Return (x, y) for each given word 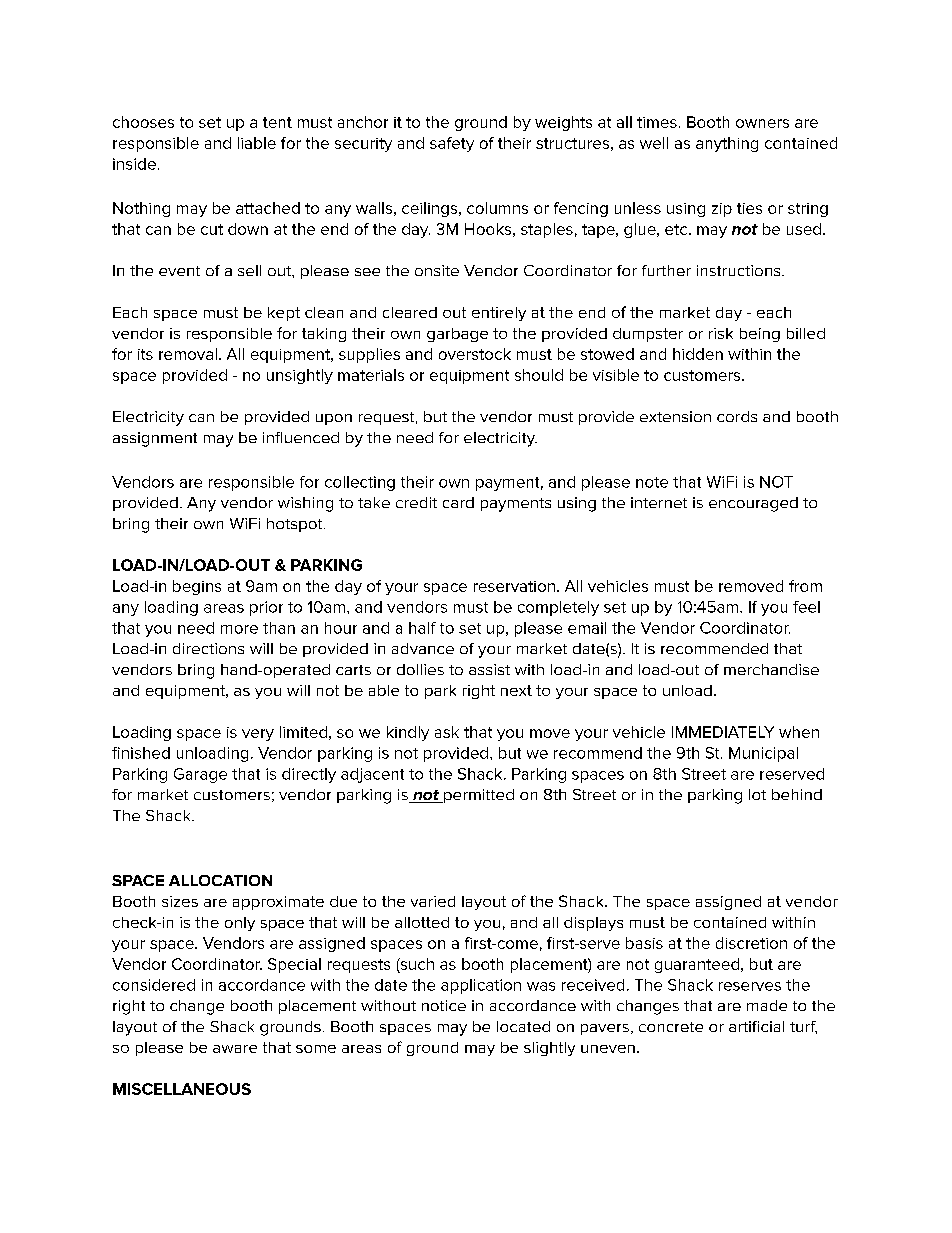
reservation (514, 586)
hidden (698, 354)
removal (188, 354)
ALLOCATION (220, 880)
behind (797, 794)
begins (197, 587)
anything (727, 144)
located (523, 1026)
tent (277, 122)
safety (452, 144)
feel (806, 607)
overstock (475, 354)
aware (235, 1049)
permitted (478, 796)
